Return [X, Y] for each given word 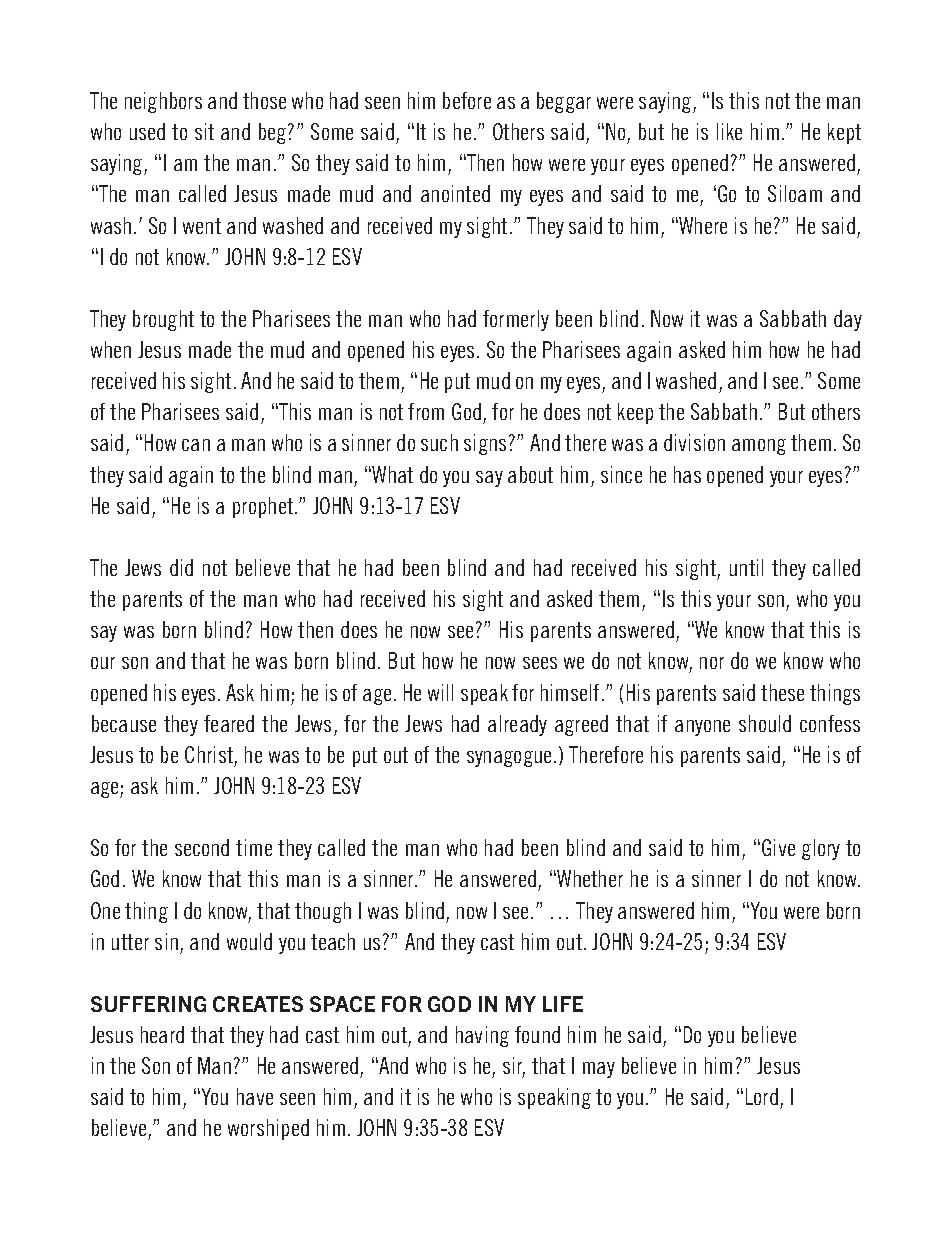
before [467, 100]
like [729, 131]
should [765, 723]
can [196, 445]
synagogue [511, 759]
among [759, 447]
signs [485, 444]
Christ [209, 754]
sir [514, 1067]
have [255, 1096]
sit [204, 131]
